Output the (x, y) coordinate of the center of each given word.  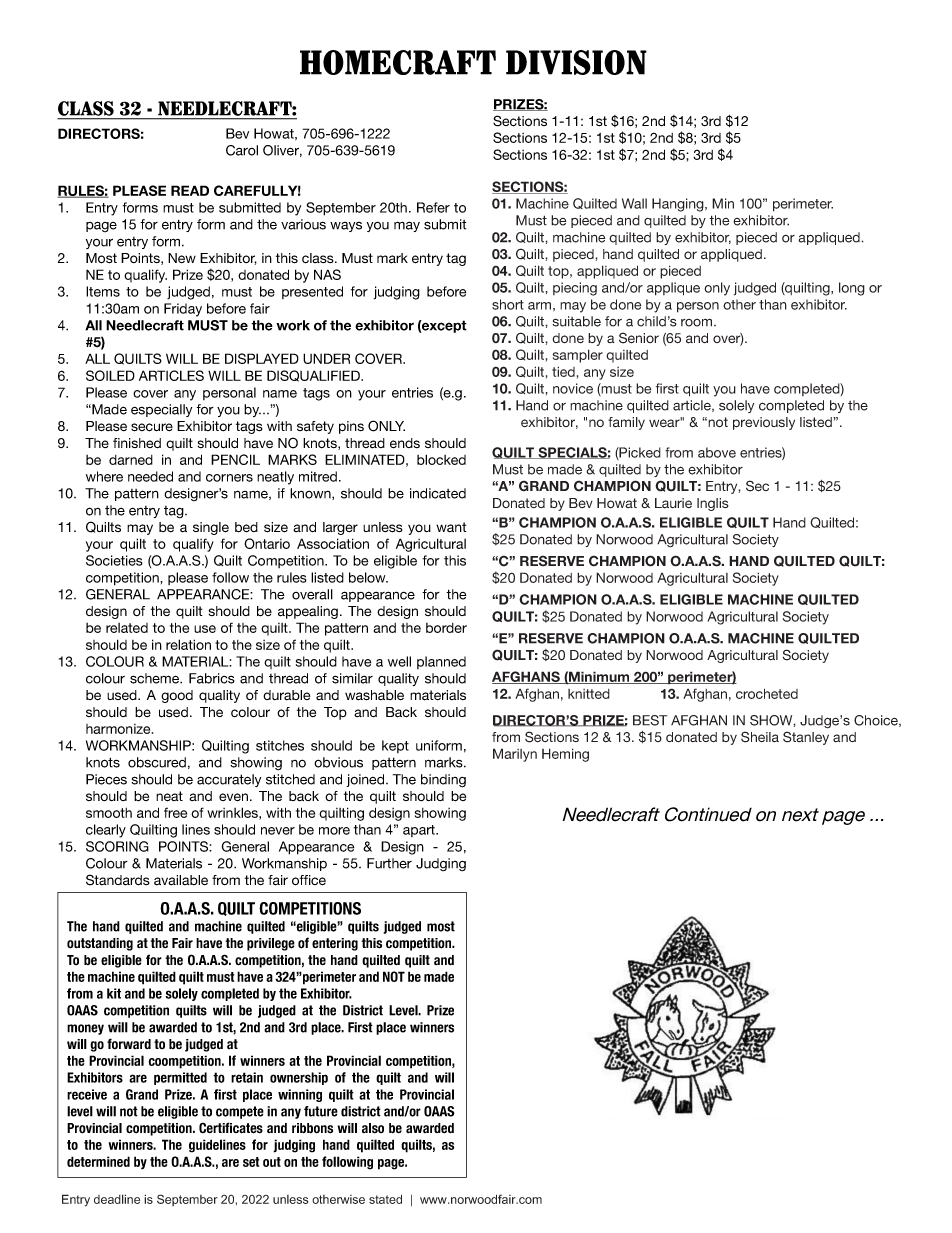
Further (389, 863)
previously (764, 423)
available (181, 880)
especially (161, 410)
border (446, 628)
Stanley (806, 738)
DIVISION (576, 62)
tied (563, 371)
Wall (634, 203)
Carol (242, 150)
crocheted (767, 693)
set (251, 1162)
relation (188, 644)
